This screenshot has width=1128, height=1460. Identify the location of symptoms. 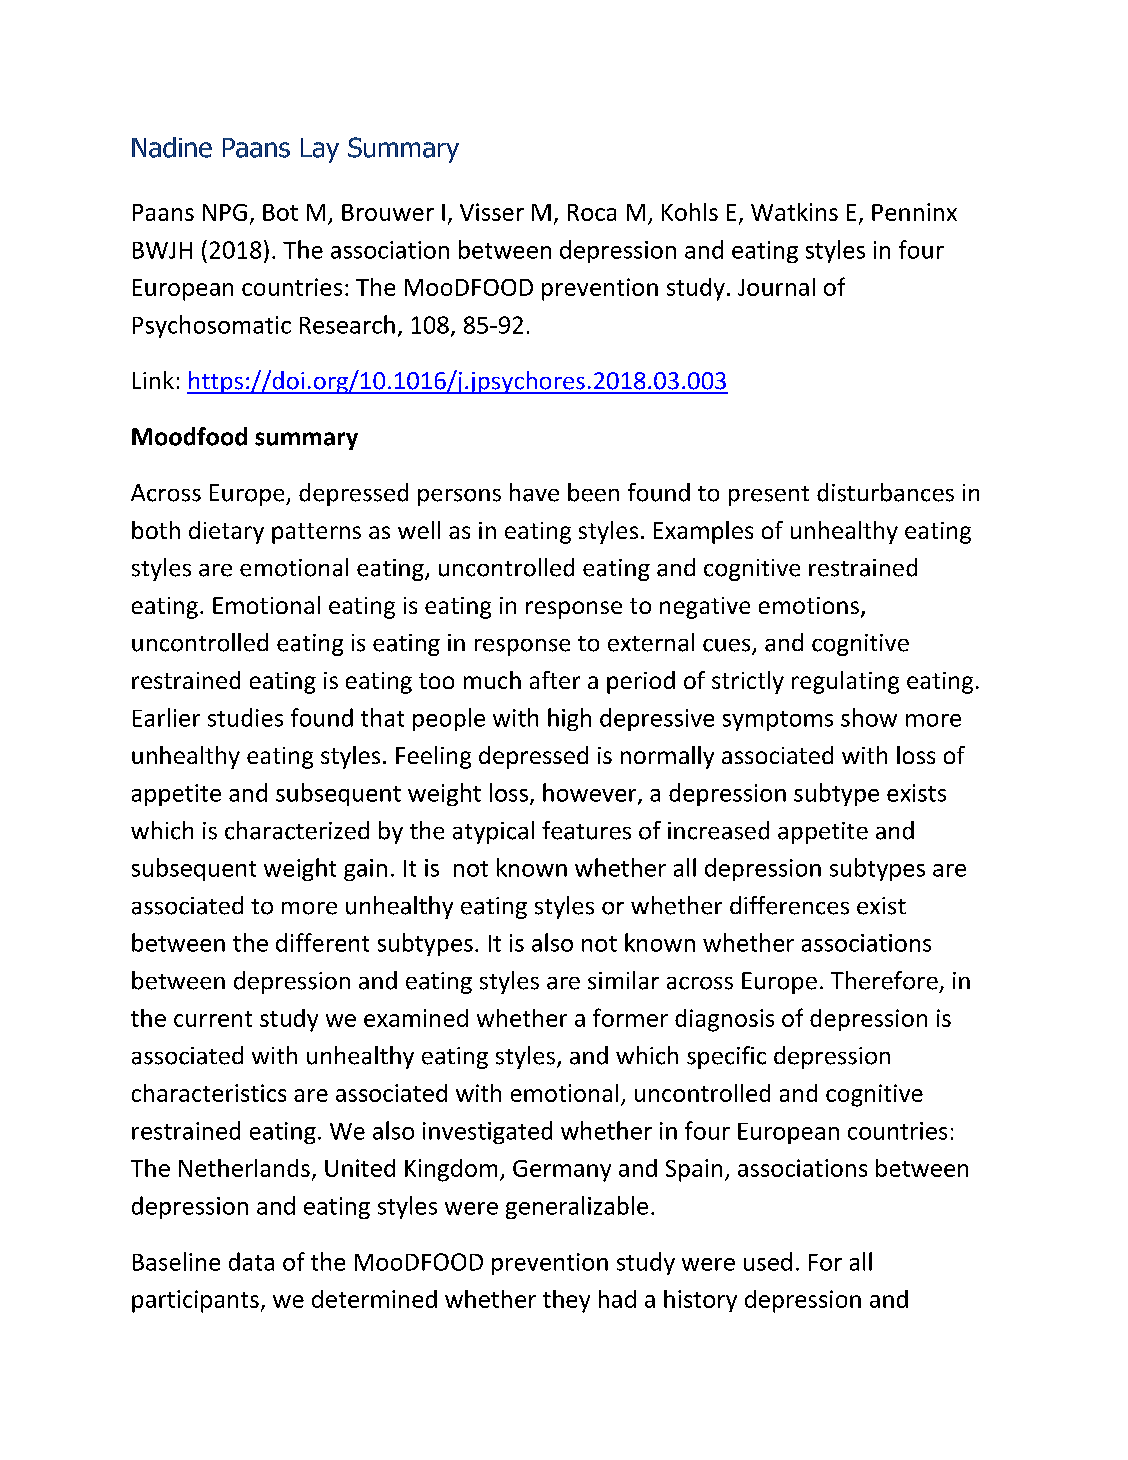
(778, 721).
